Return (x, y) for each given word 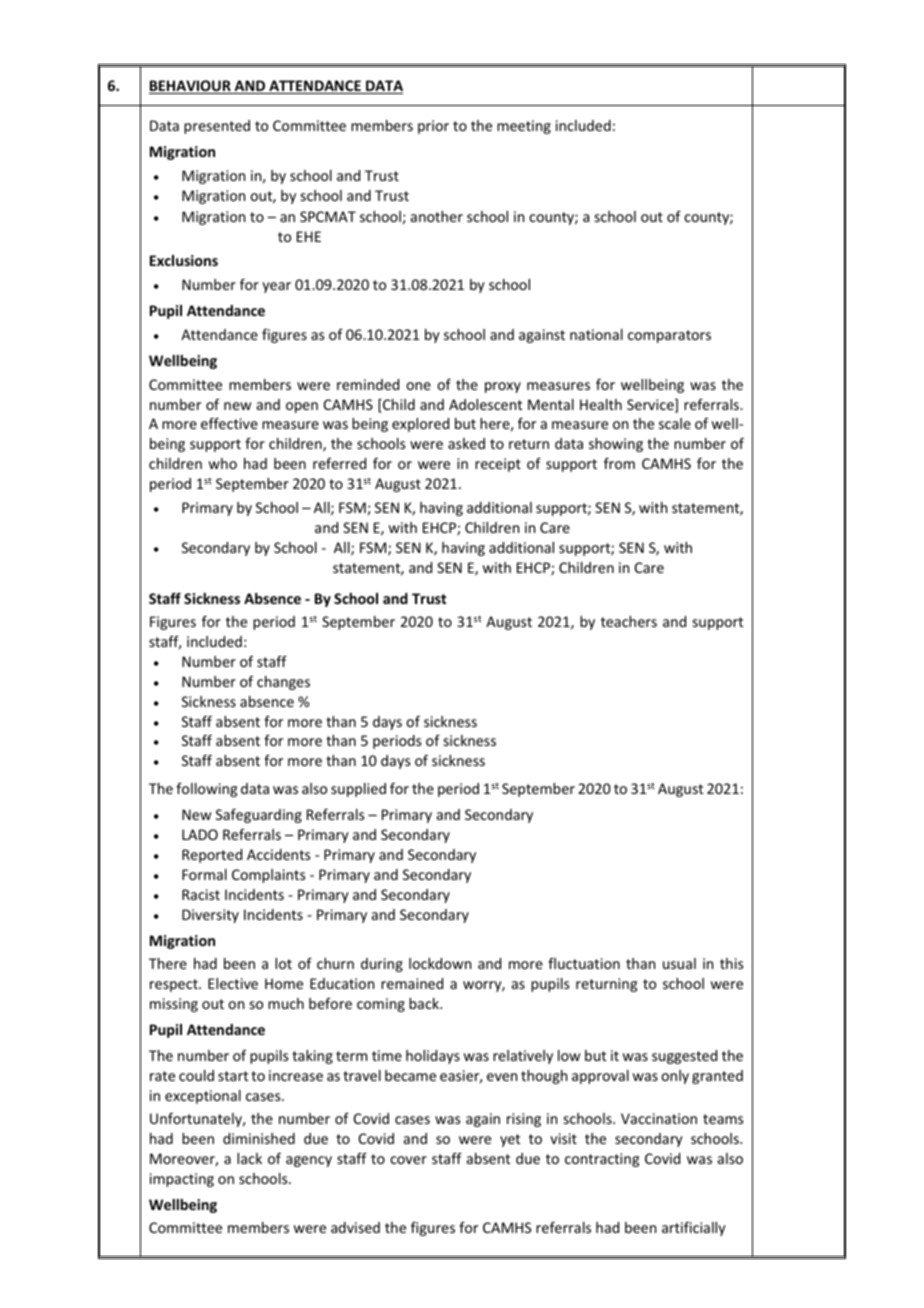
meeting (524, 127)
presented (217, 127)
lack (249, 1158)
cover (408, 1160)
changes (283, 683)
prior (433, 127)
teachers (629, 621)
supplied (358, 790)
